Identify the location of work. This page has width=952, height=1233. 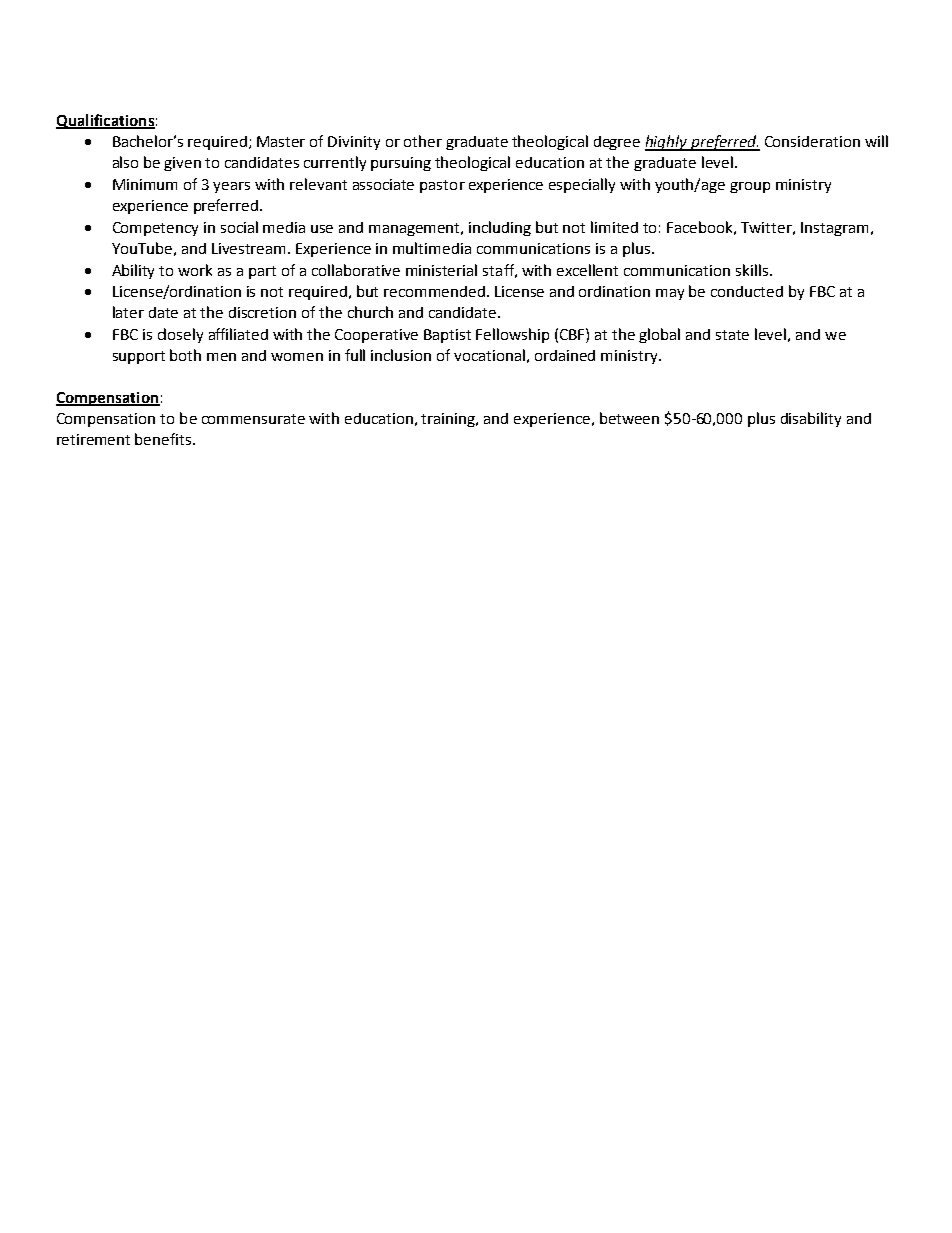
(195, 270).
